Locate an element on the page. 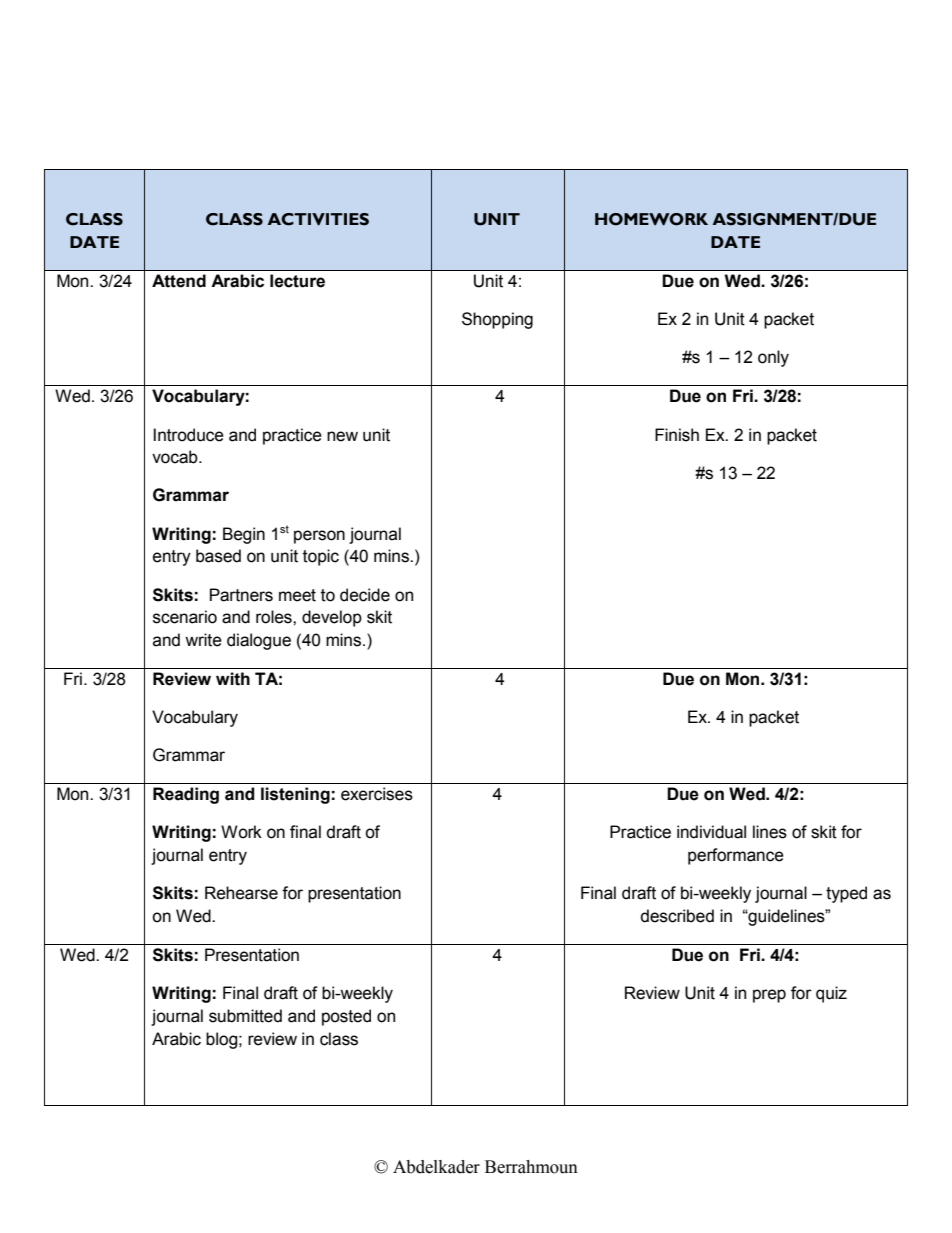  roles is located at coordinates (275, 617).
